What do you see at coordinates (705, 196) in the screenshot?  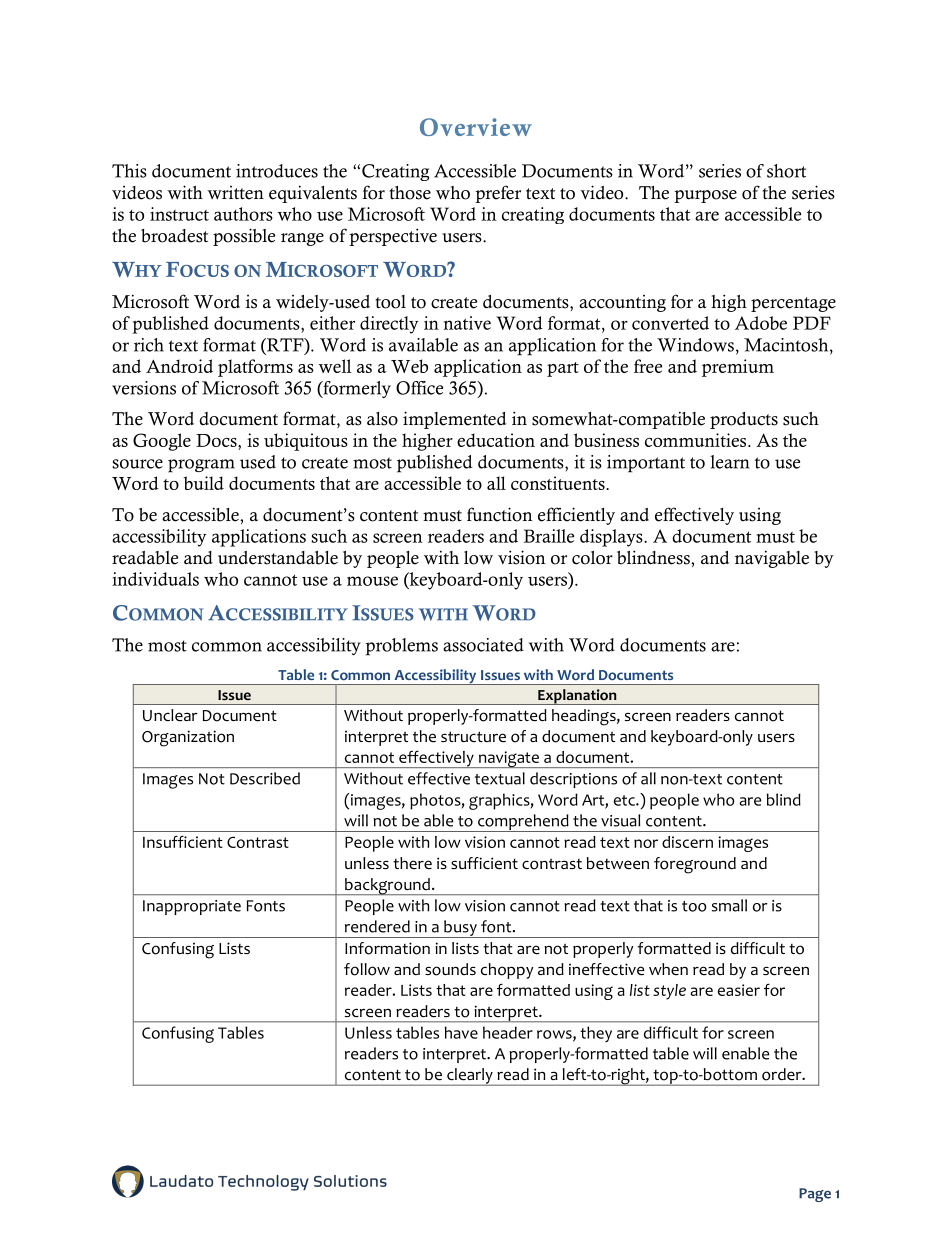 I see `purpose` at bounding box center [705, 196].
